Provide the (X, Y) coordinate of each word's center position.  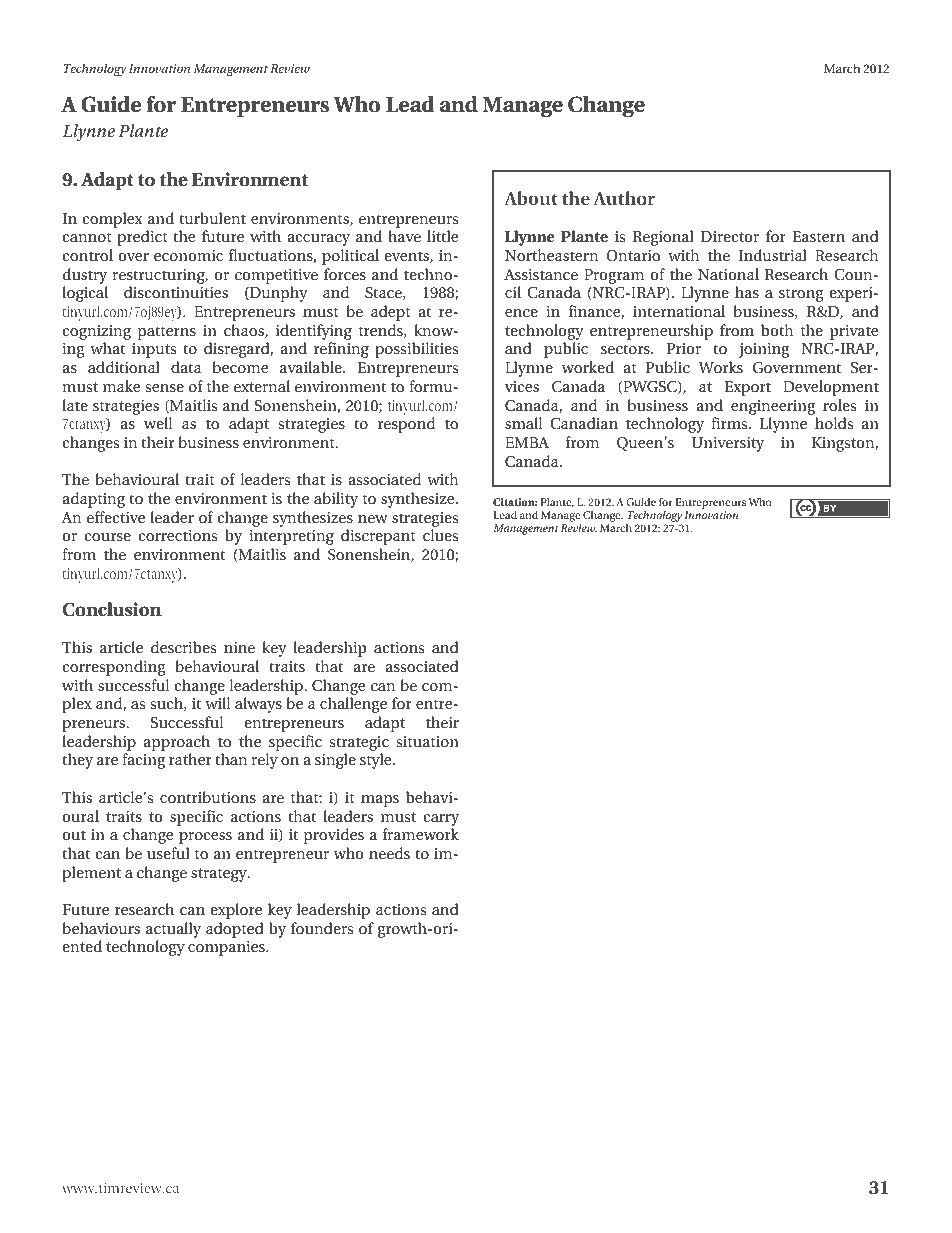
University (727, 444)
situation (427, 741)
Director (730, 236)
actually (173, 930)
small (523, 423)
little (442, 236)
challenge (353, 705)
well (158, 423)
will (217, 703)
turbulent (212, 218)
